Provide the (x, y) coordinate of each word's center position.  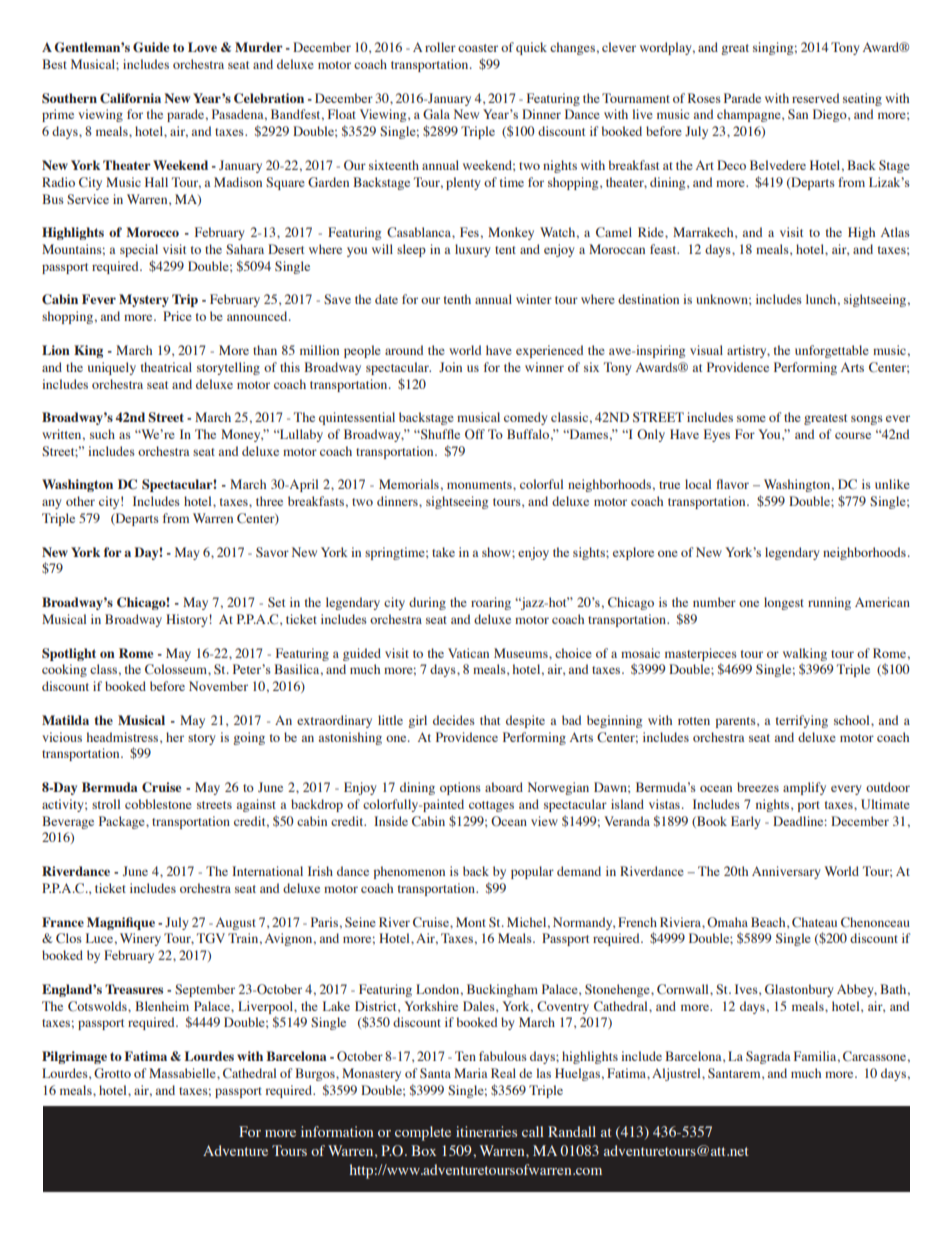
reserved (815, 98)
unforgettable (832, 351)
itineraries (486, 1131)
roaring (491, 603)
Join (450, 367)
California (130, 98)
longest (784, 603)
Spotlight (69, 654)
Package (123, 822)
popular (532, 872)
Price (177, 316)
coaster (478, 48)
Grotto (112, 1073)
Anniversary (786, 872)
